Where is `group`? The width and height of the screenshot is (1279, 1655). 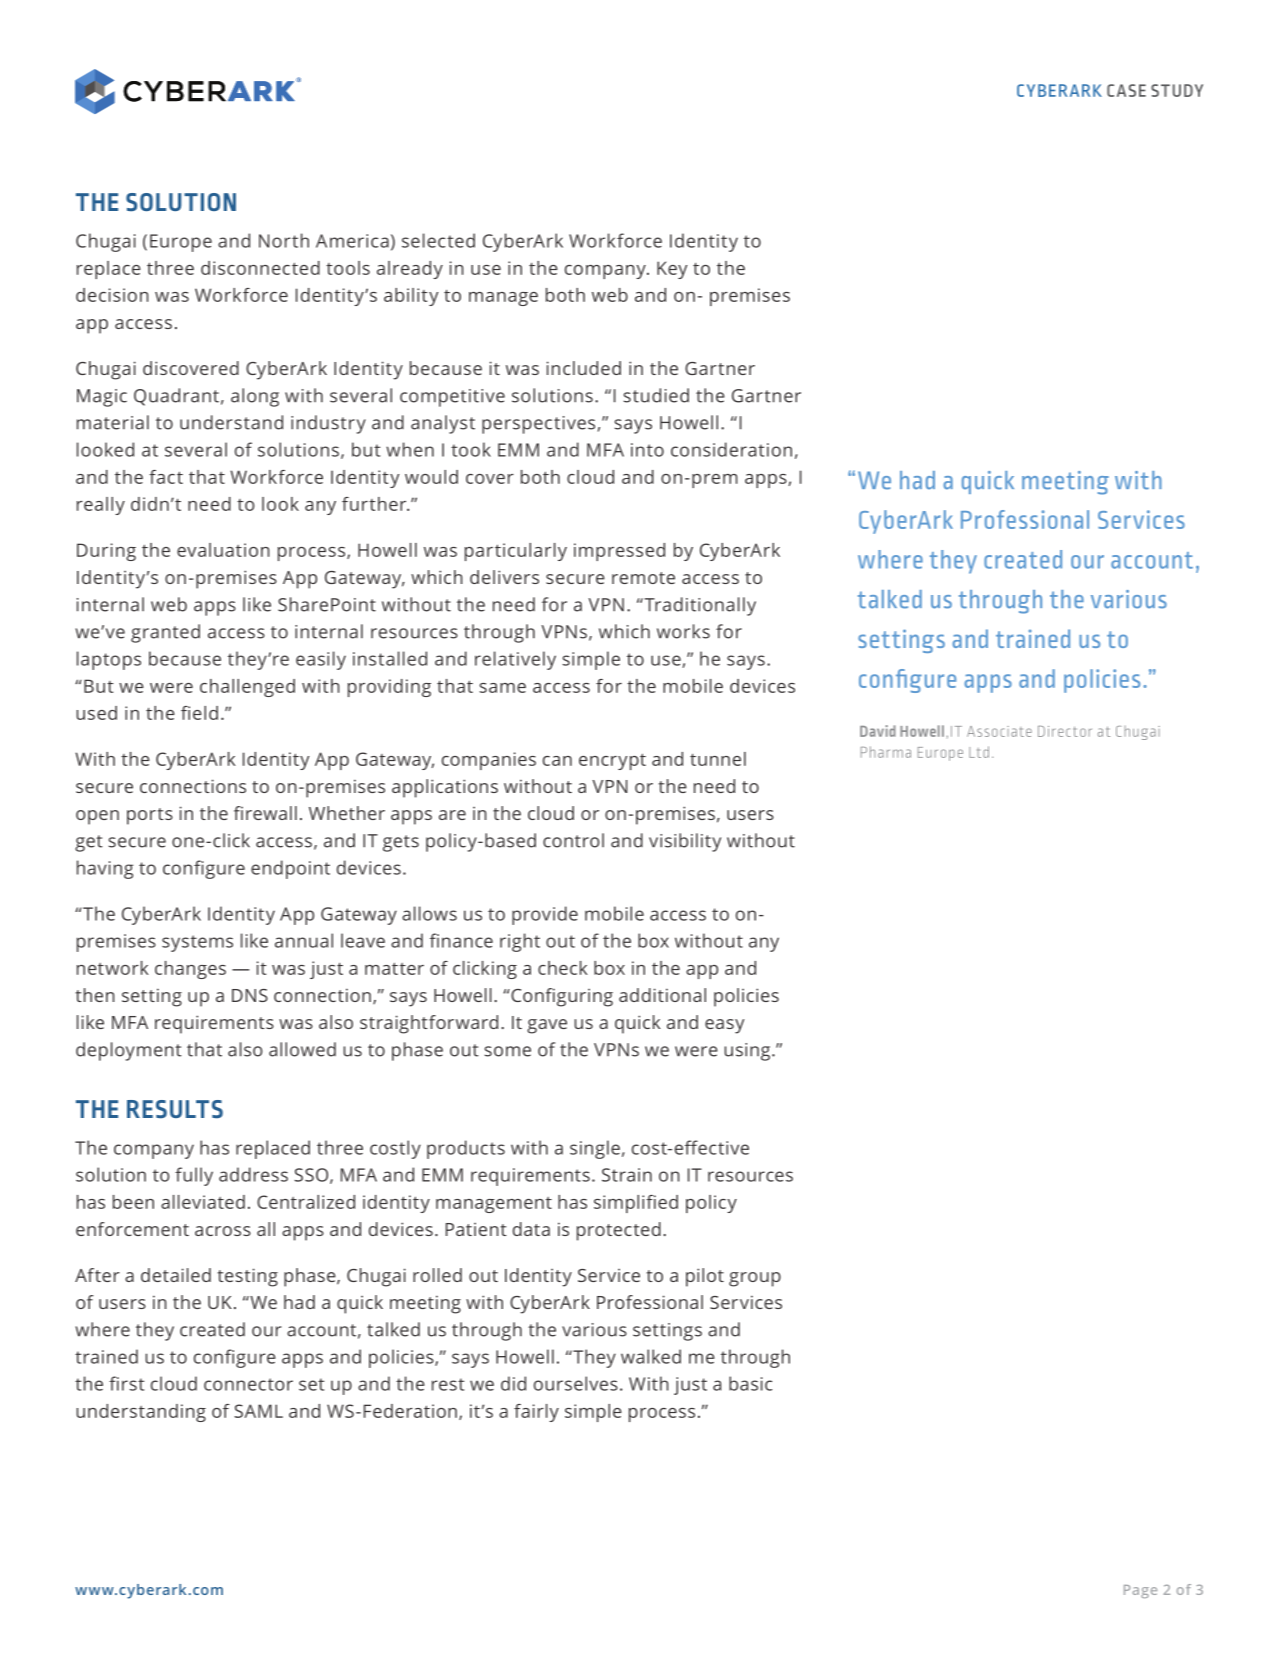
group is located at coordinates (755, 1279).
